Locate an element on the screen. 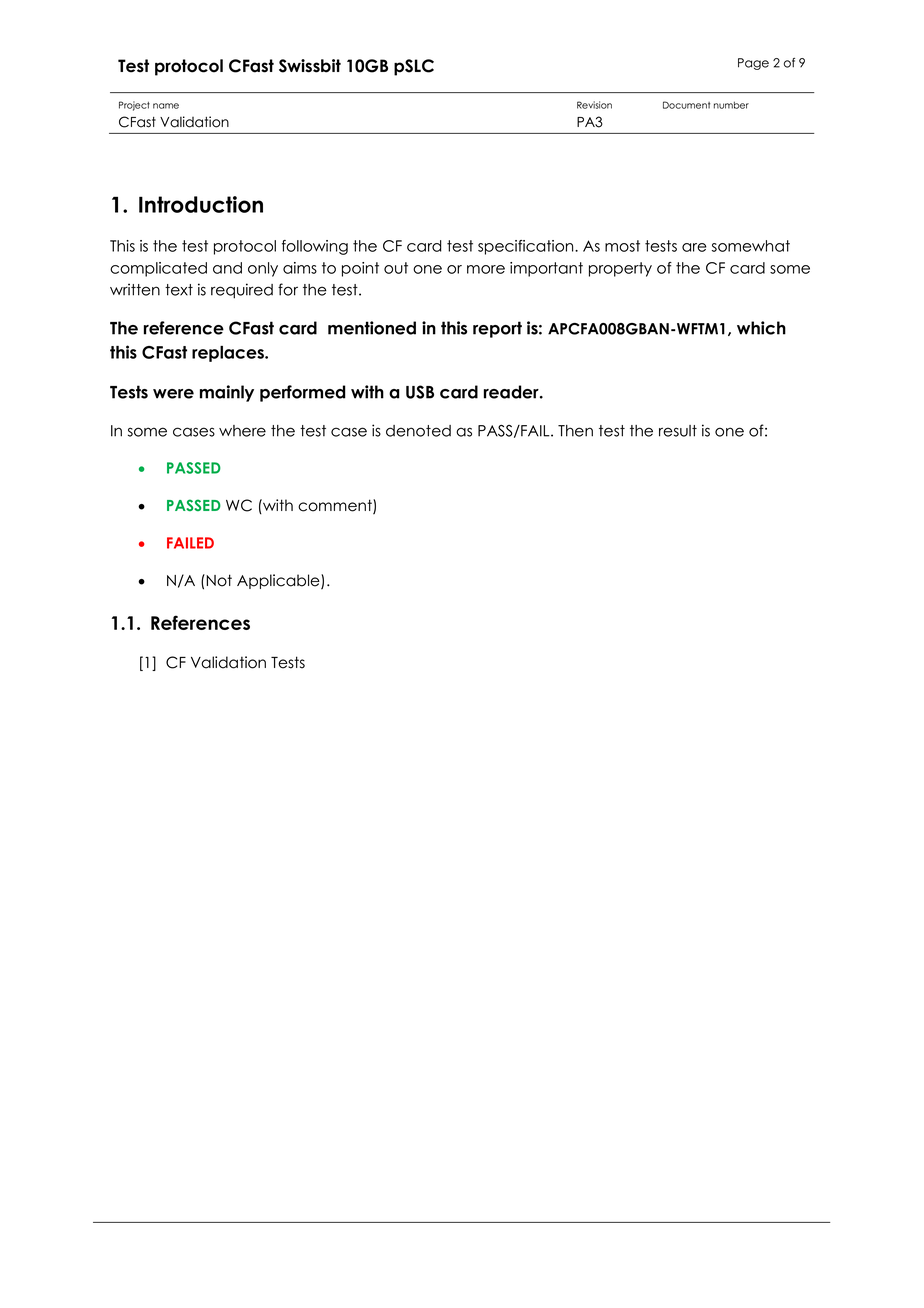 The width and height of the screenshot is (924, 1308). name is located at coordinates (166, 106).
